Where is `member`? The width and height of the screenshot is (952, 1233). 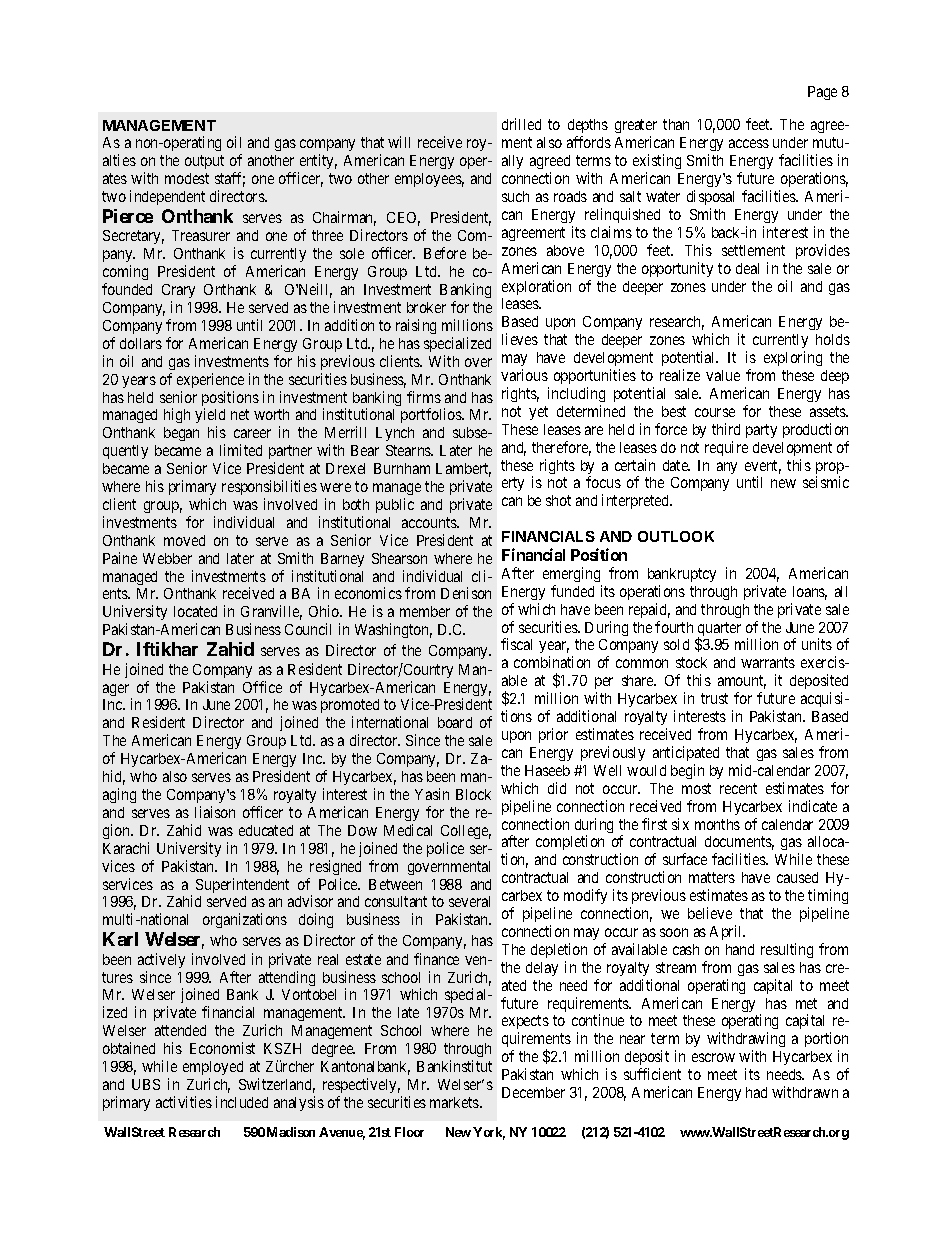 member is located at coordinates (425, 611).
